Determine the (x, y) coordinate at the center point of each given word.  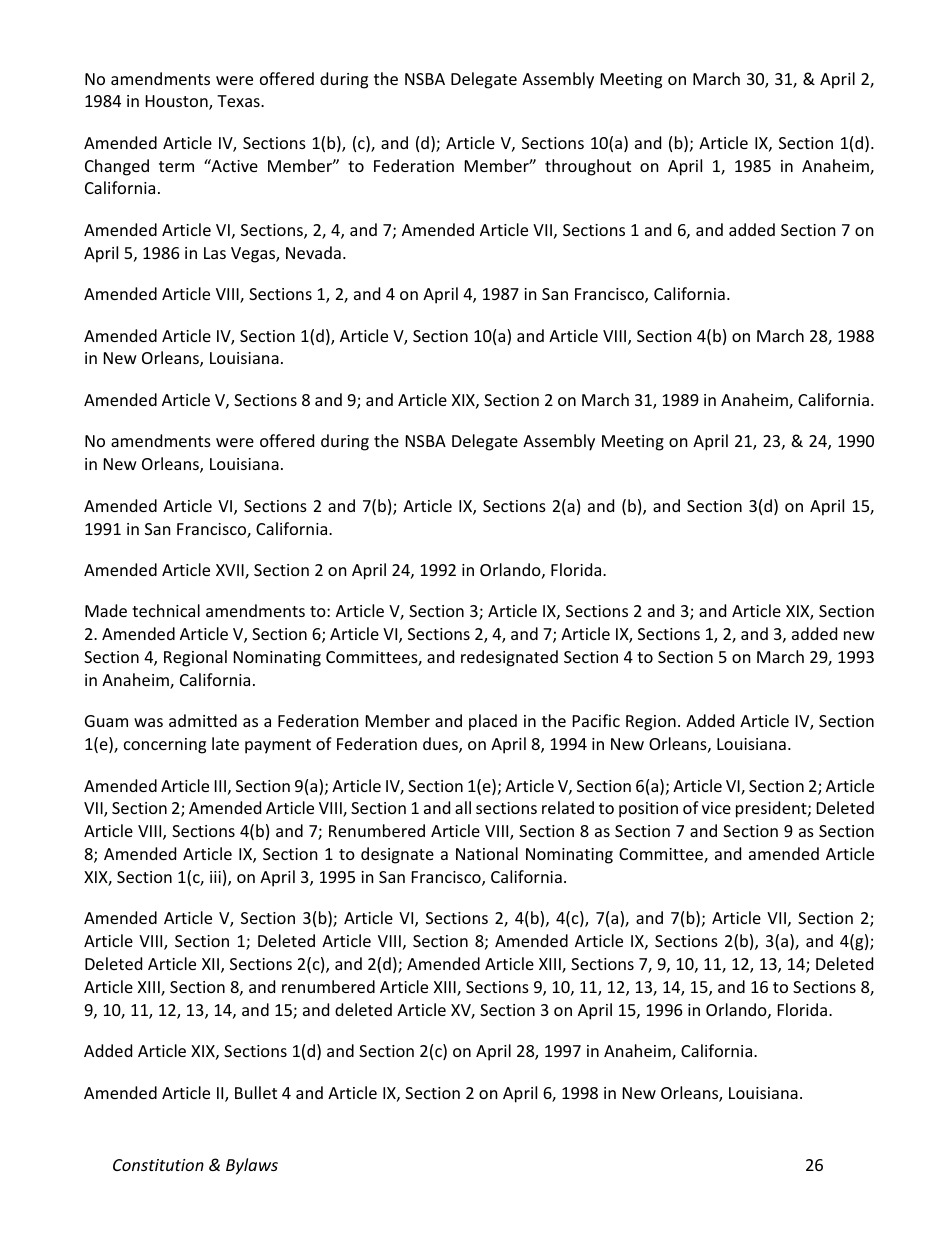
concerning (165, 746)
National (487, 853)
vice (716, 808)
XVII (231, 571)
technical (166, 610)
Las (215, 253)
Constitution (158, 1165)
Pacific (596, 720)
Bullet (256, 1092)
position (648, 810)
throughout (588, 167)
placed (493, 722)
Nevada (313, 252)
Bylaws (252, 1166)
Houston (178, 102)
